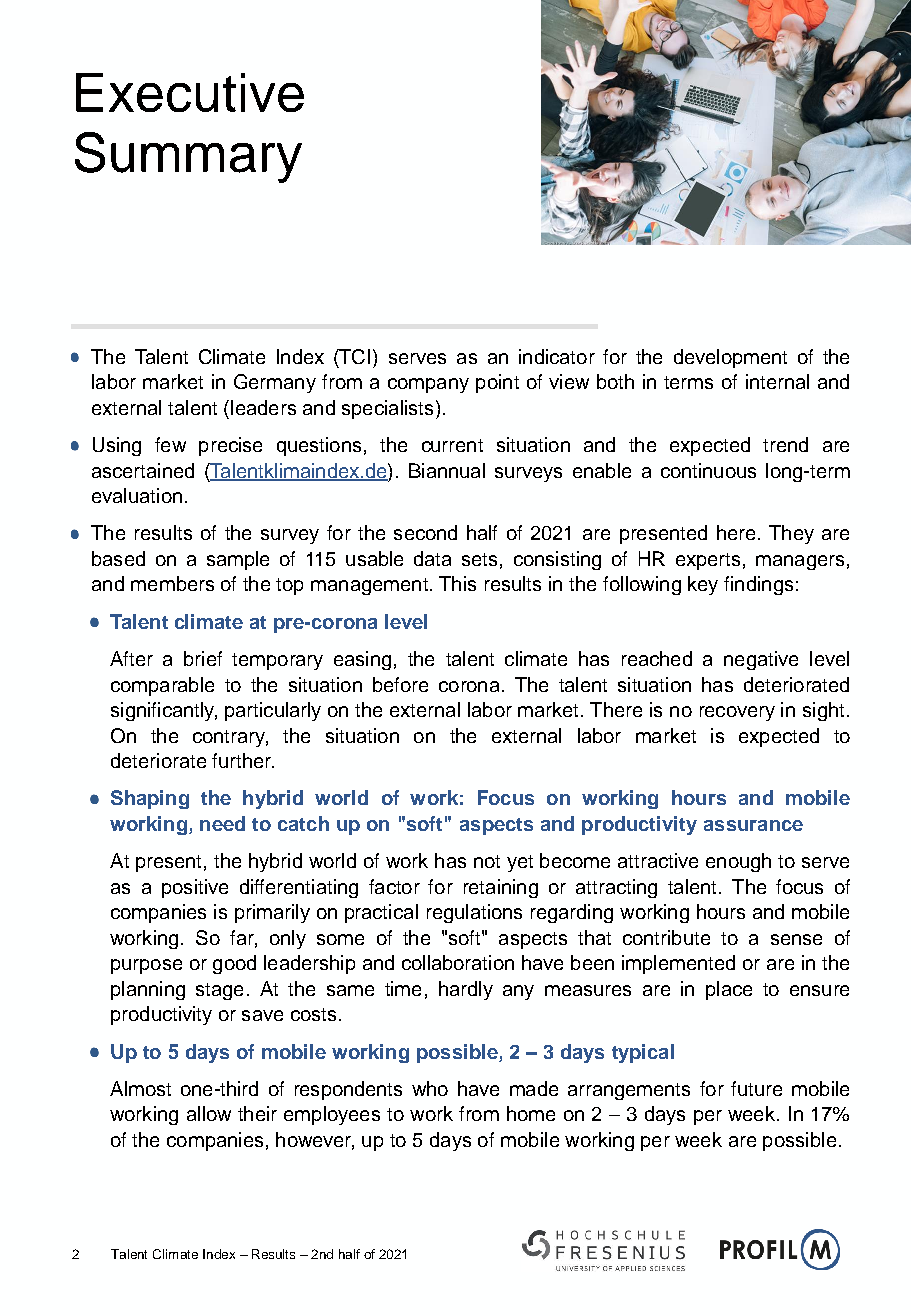 Image resolution: width=911 pixels, height=1316 pixels. I want to click on who, so click(430, 1088).
